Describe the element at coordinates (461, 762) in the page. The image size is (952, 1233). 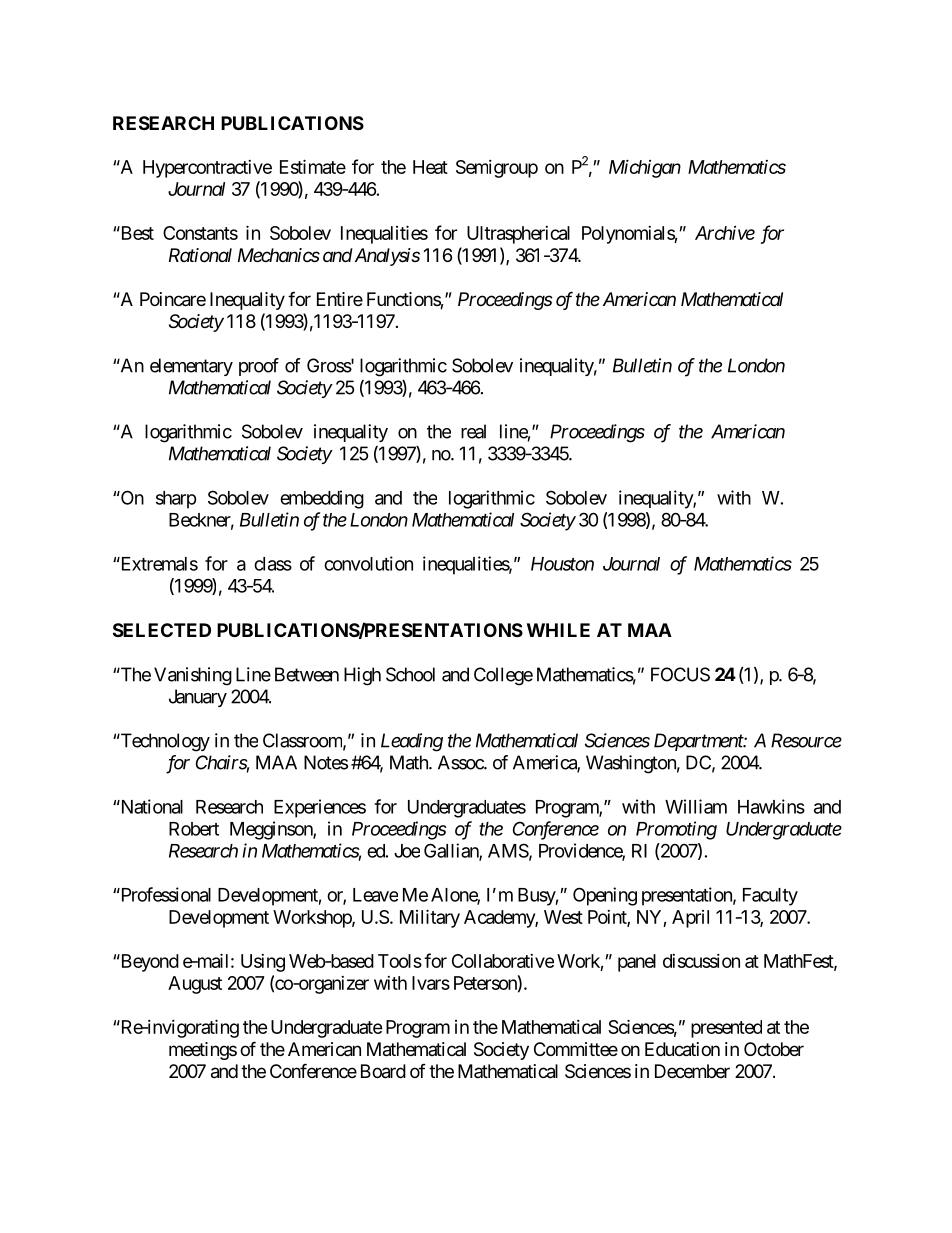
I see `Assoc` at that location.
